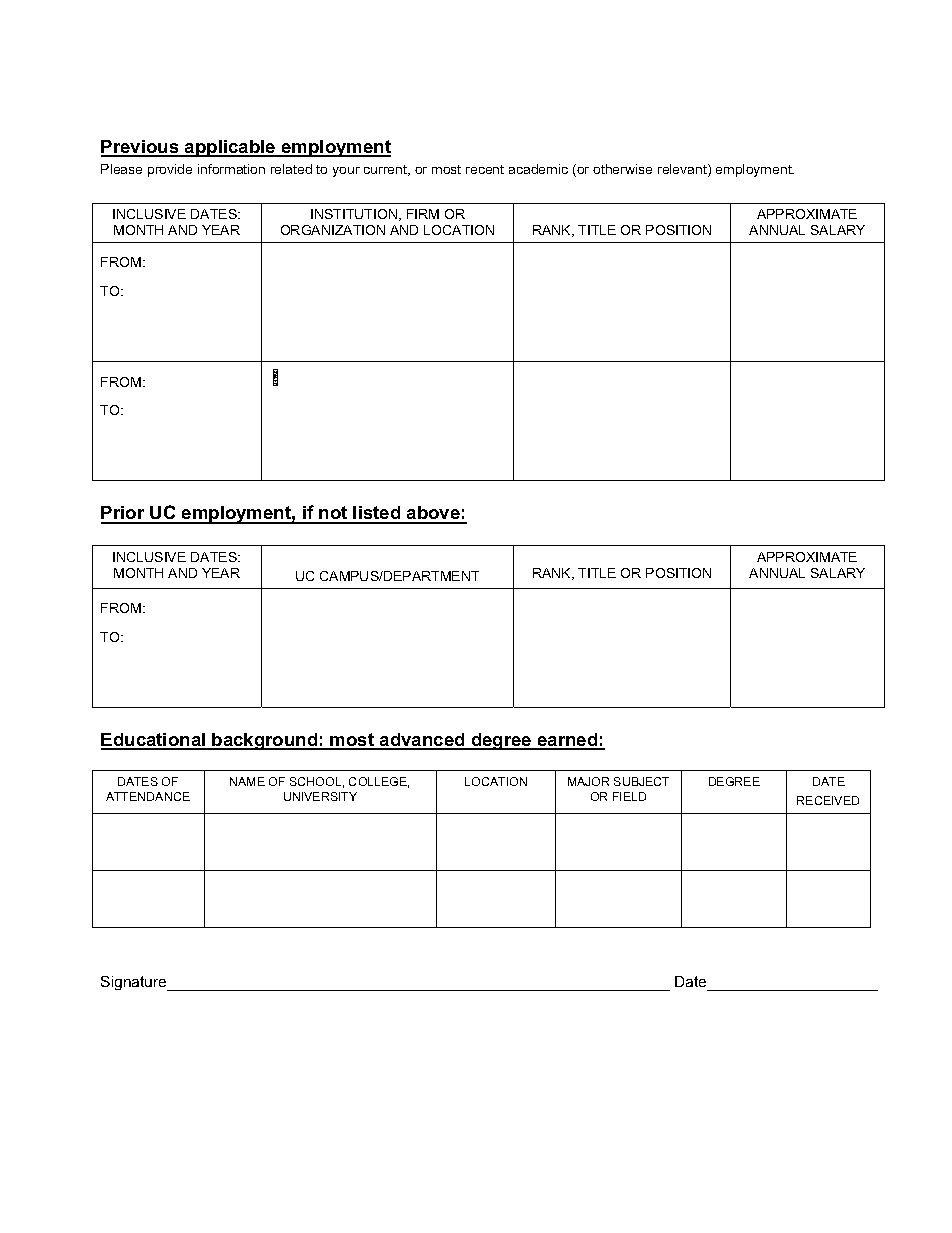 This screenshot has width=952, height=1233. I want to click on UNIVERSITY, so click(320, 796).
